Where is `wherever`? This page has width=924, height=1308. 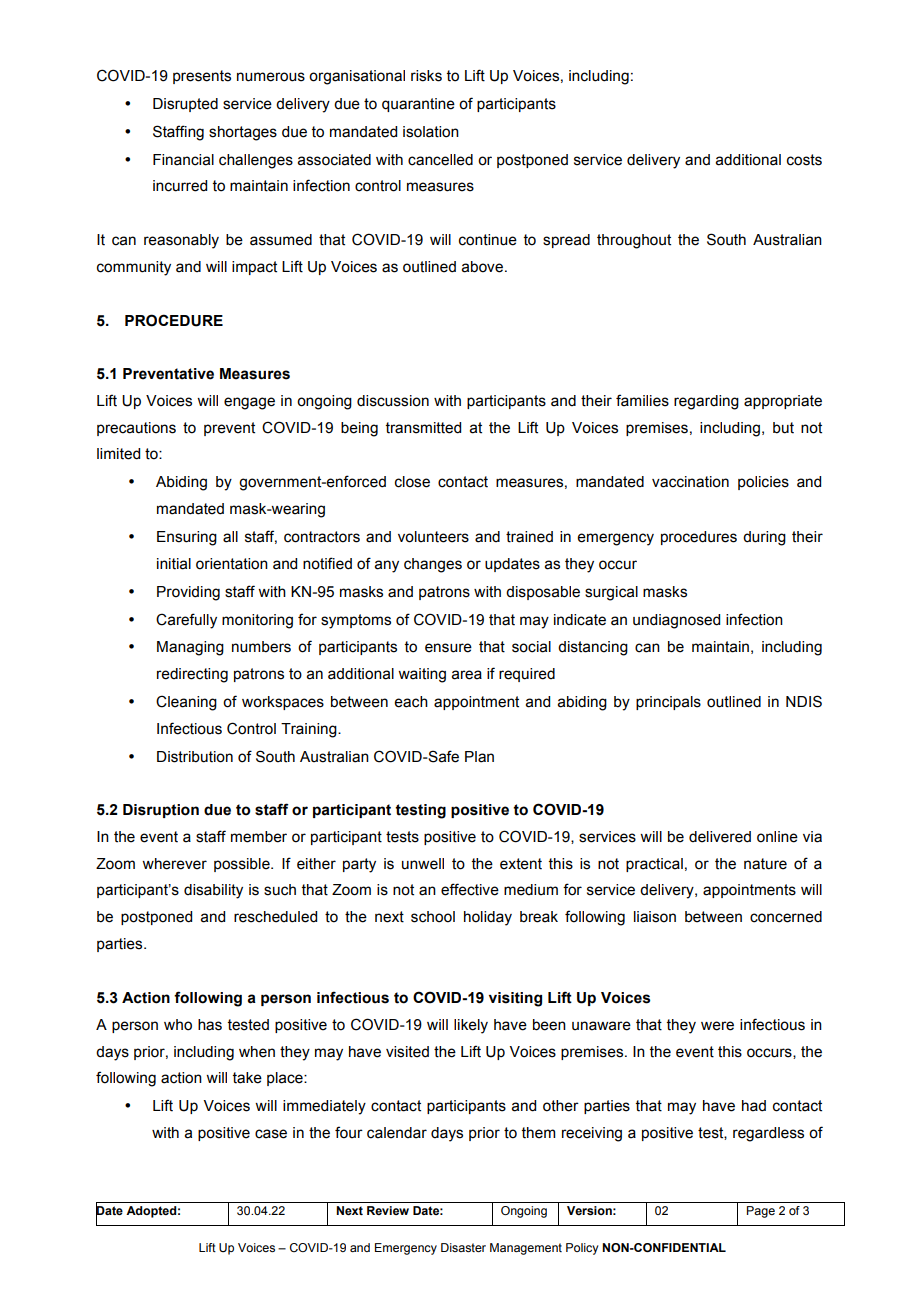 wherever is located at coordinates (174, 864).
